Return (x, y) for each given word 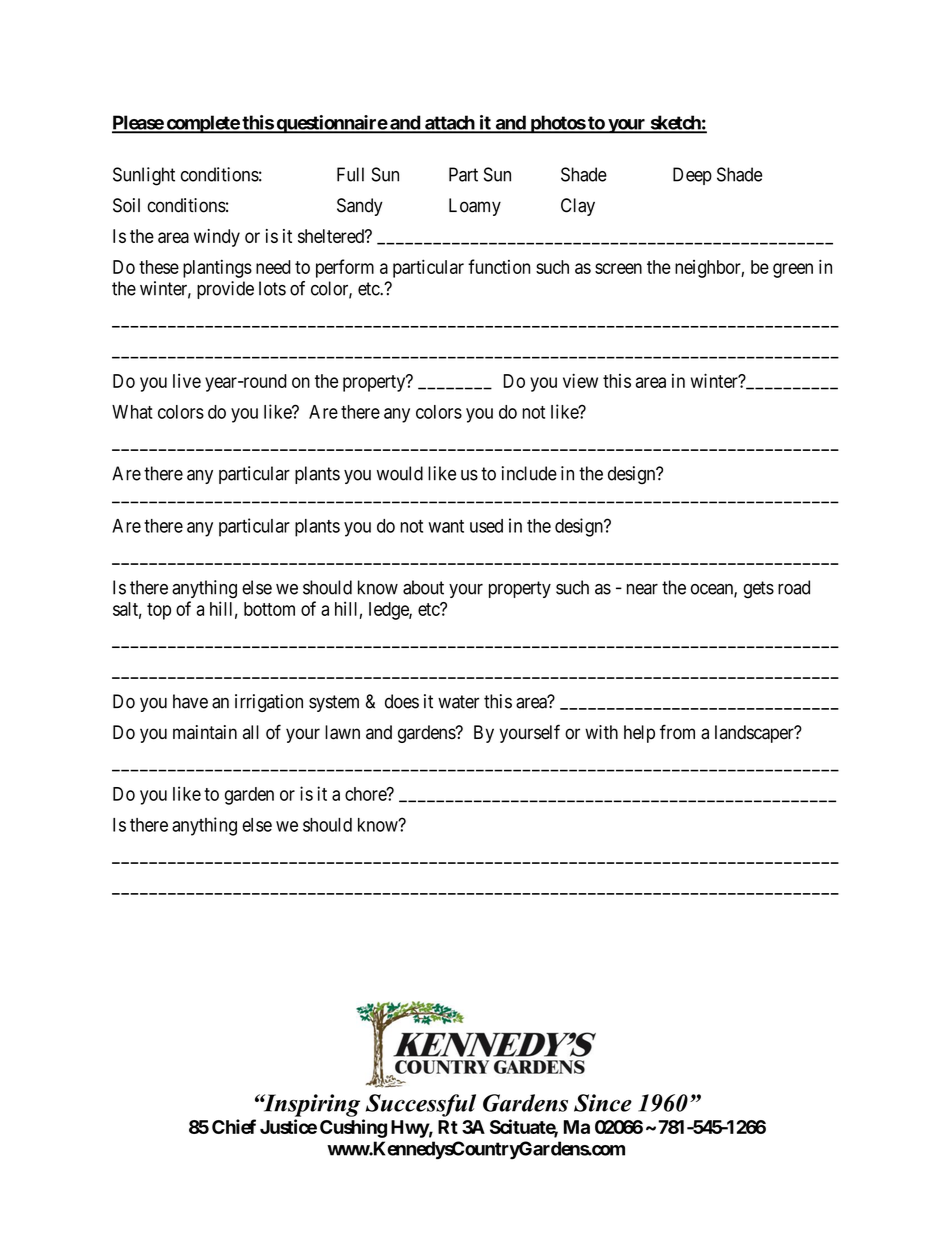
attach (449, 124)
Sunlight (144, 176)
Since (603, 1103)
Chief (234, 1126)
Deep (692, 176)
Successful (421, 1105)
